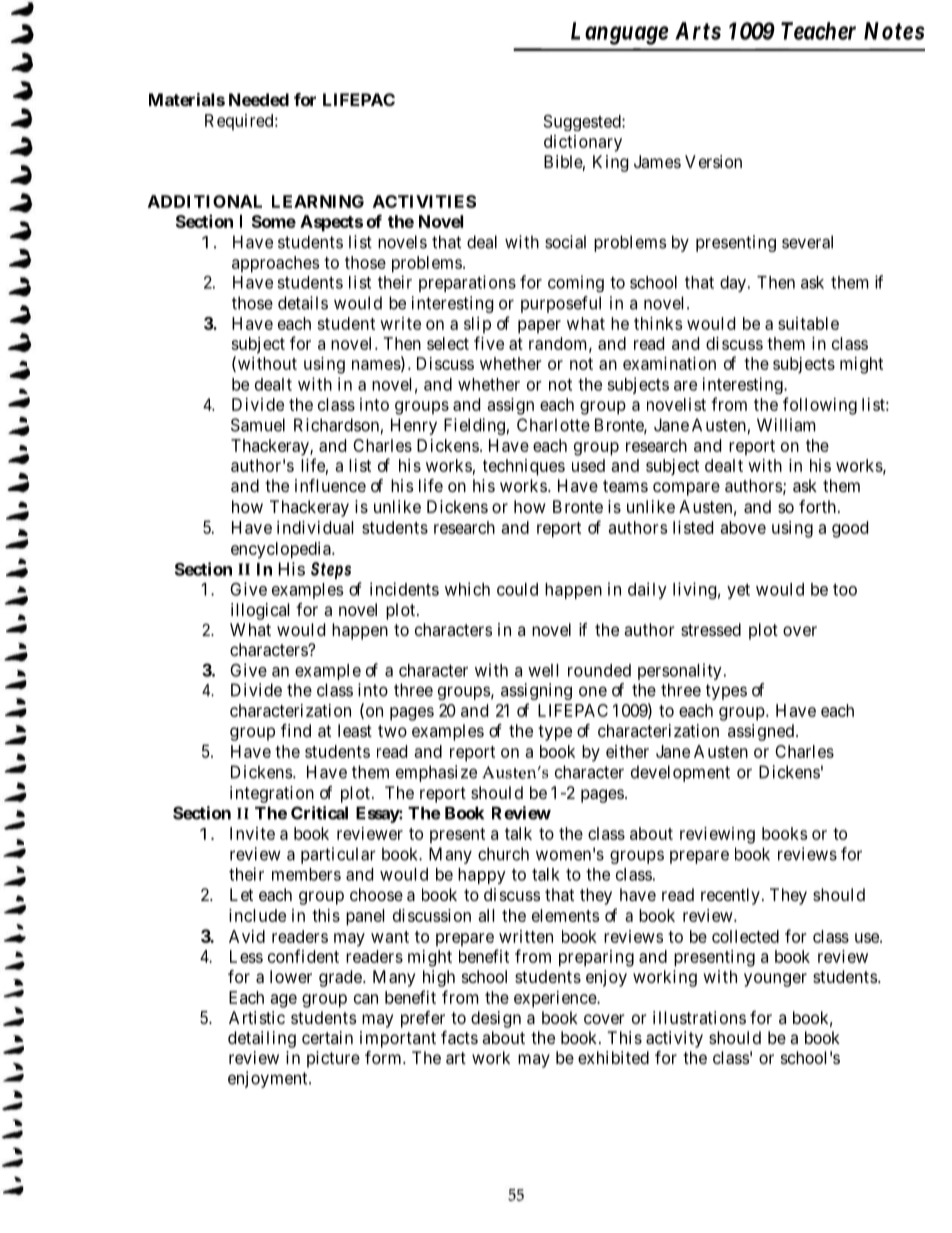 Image resolution: width=952 pixels, height=1233 pixels. I want to click on Version, so click(713, 161).
